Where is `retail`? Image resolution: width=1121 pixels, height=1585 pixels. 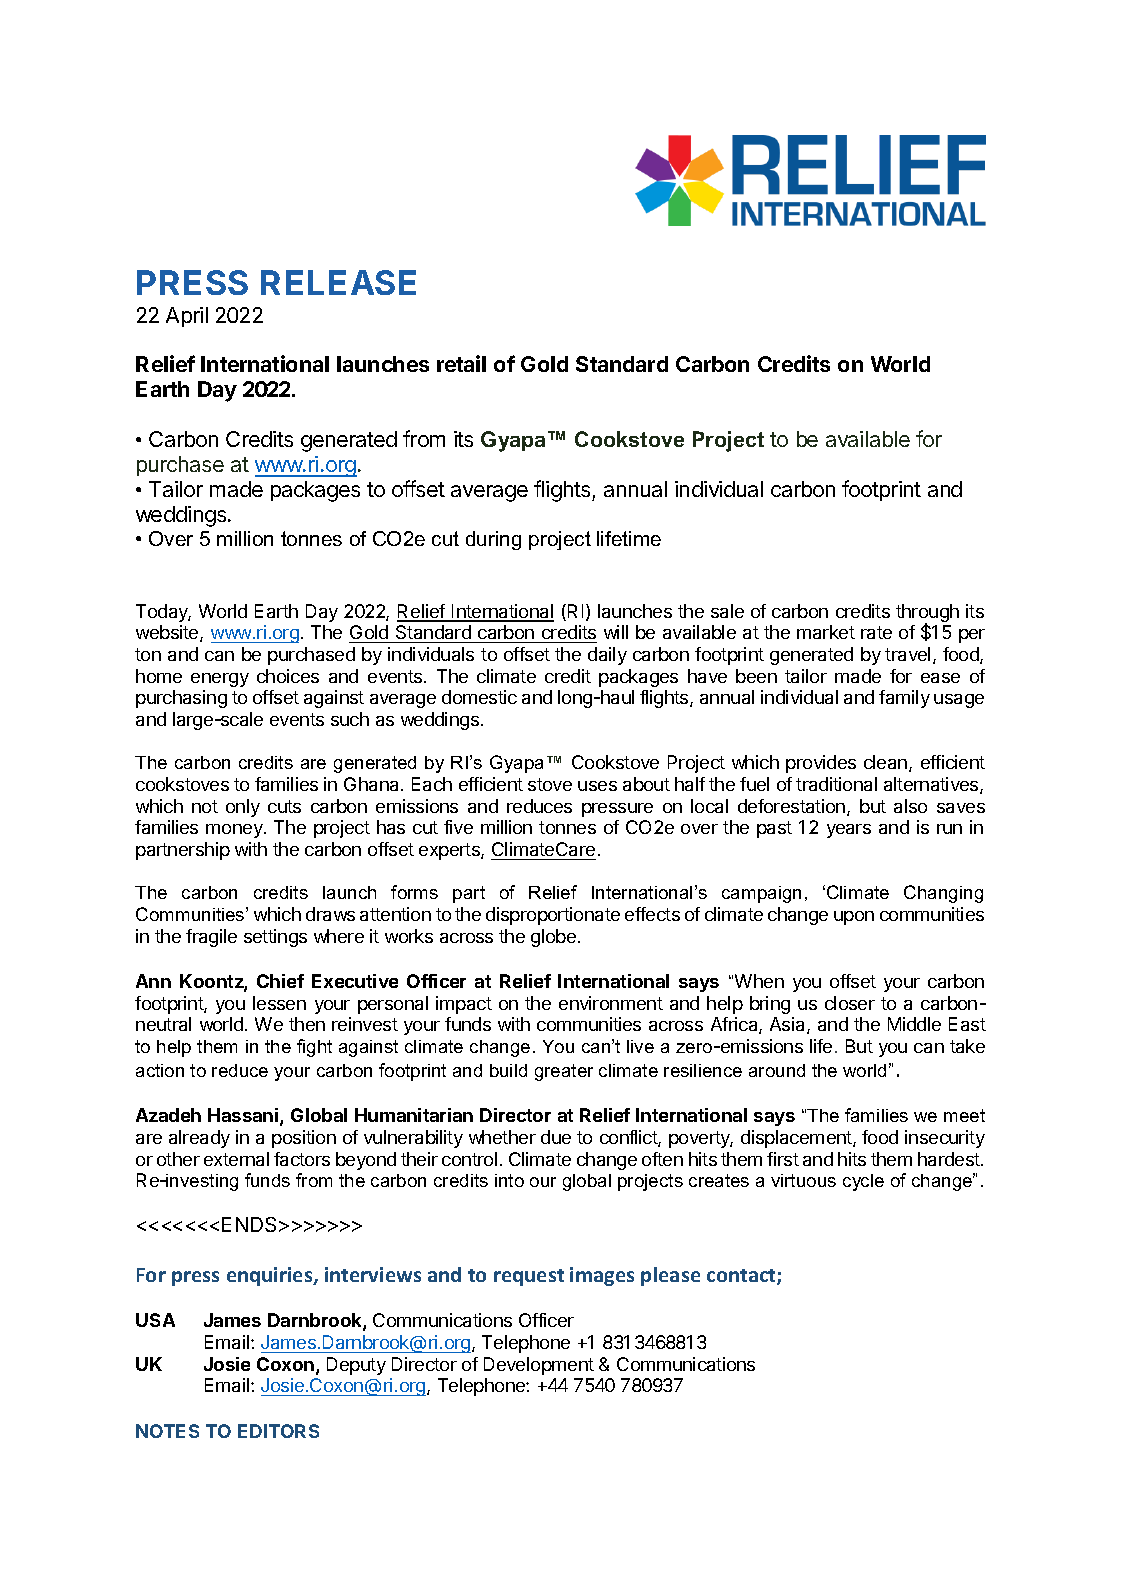 retail is located at coordinates (461, 363).
